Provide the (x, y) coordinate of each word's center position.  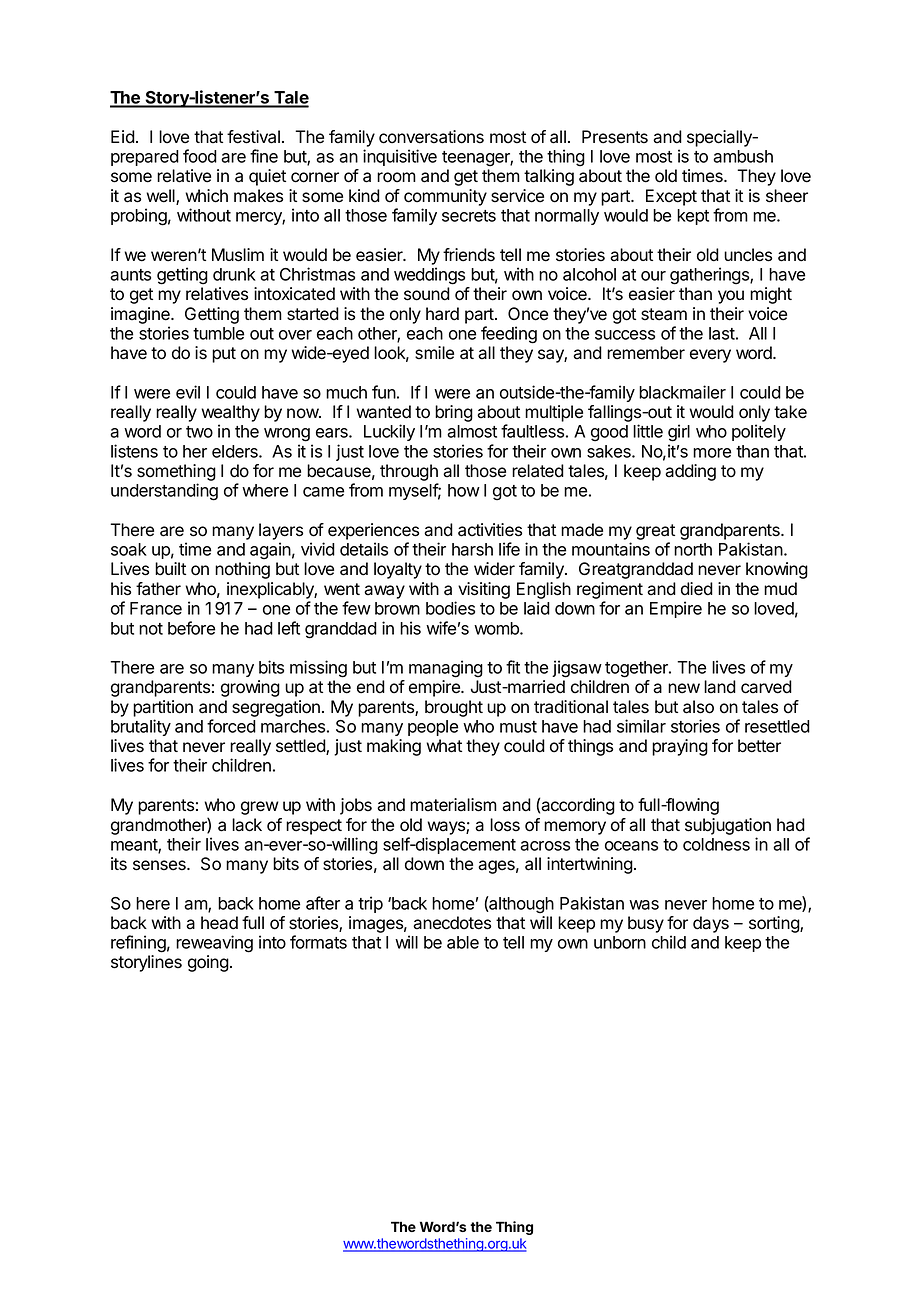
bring (454, 413)
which (206, 196)
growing (250, 688)
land (720, 687)
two (199, 432)
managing (446, 669)
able (463, 942)
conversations (431, 137)
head (219, 923)
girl (679, 433)
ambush (743, 156)
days (711, 924)
